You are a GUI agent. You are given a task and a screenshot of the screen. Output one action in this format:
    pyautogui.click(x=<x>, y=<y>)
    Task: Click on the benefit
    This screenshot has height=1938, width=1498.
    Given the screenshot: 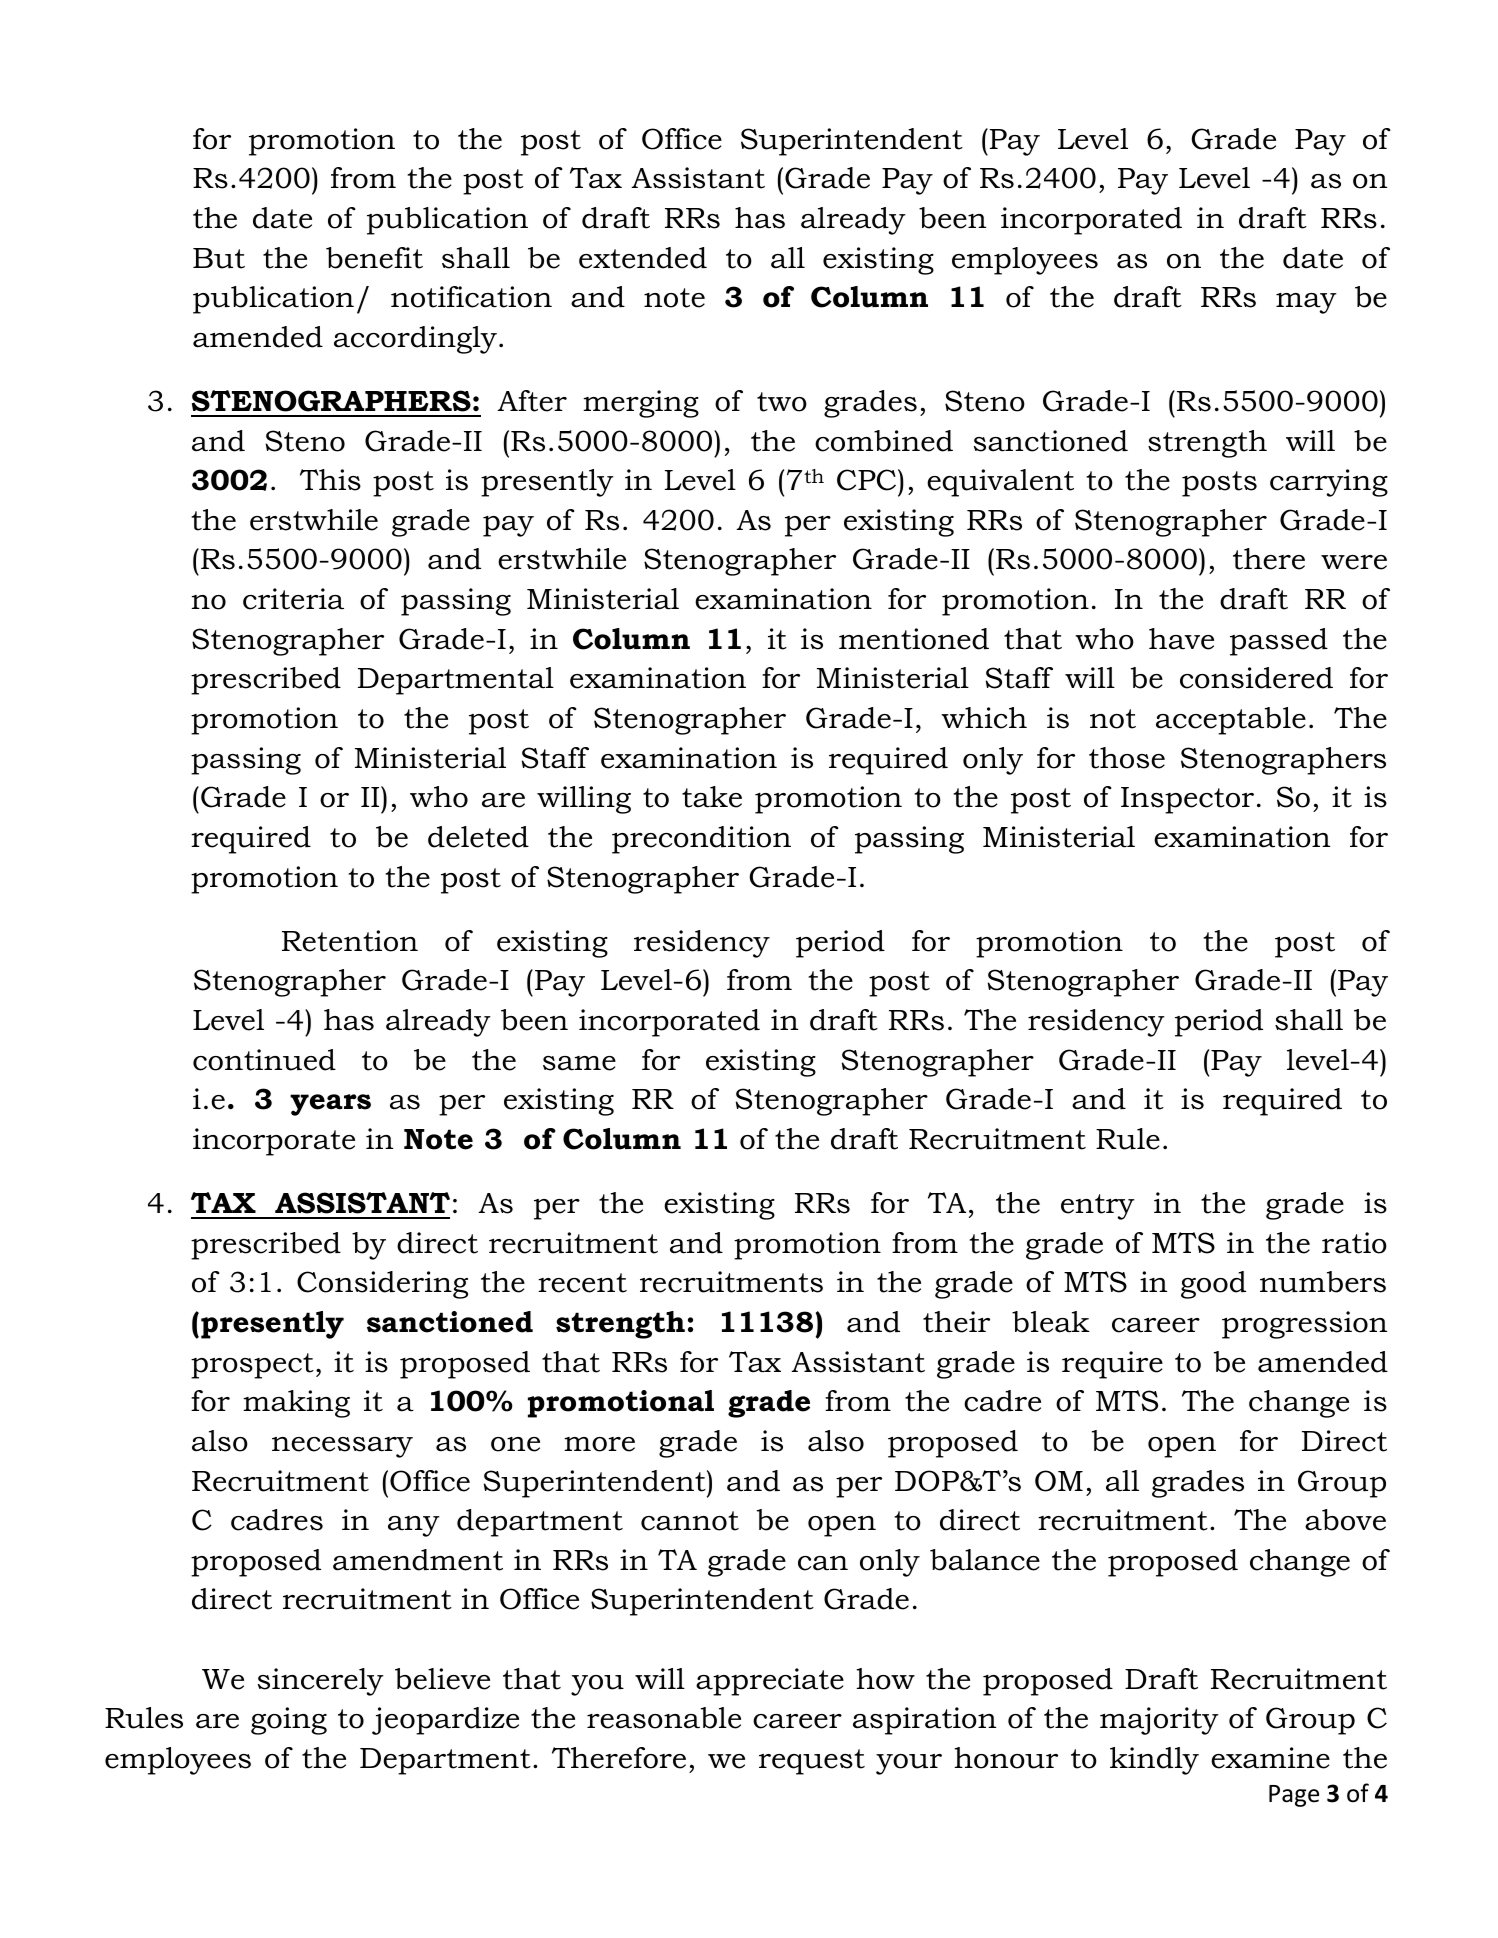 What is the action you would take?
    pyautogui.click(x=374, y=258)
